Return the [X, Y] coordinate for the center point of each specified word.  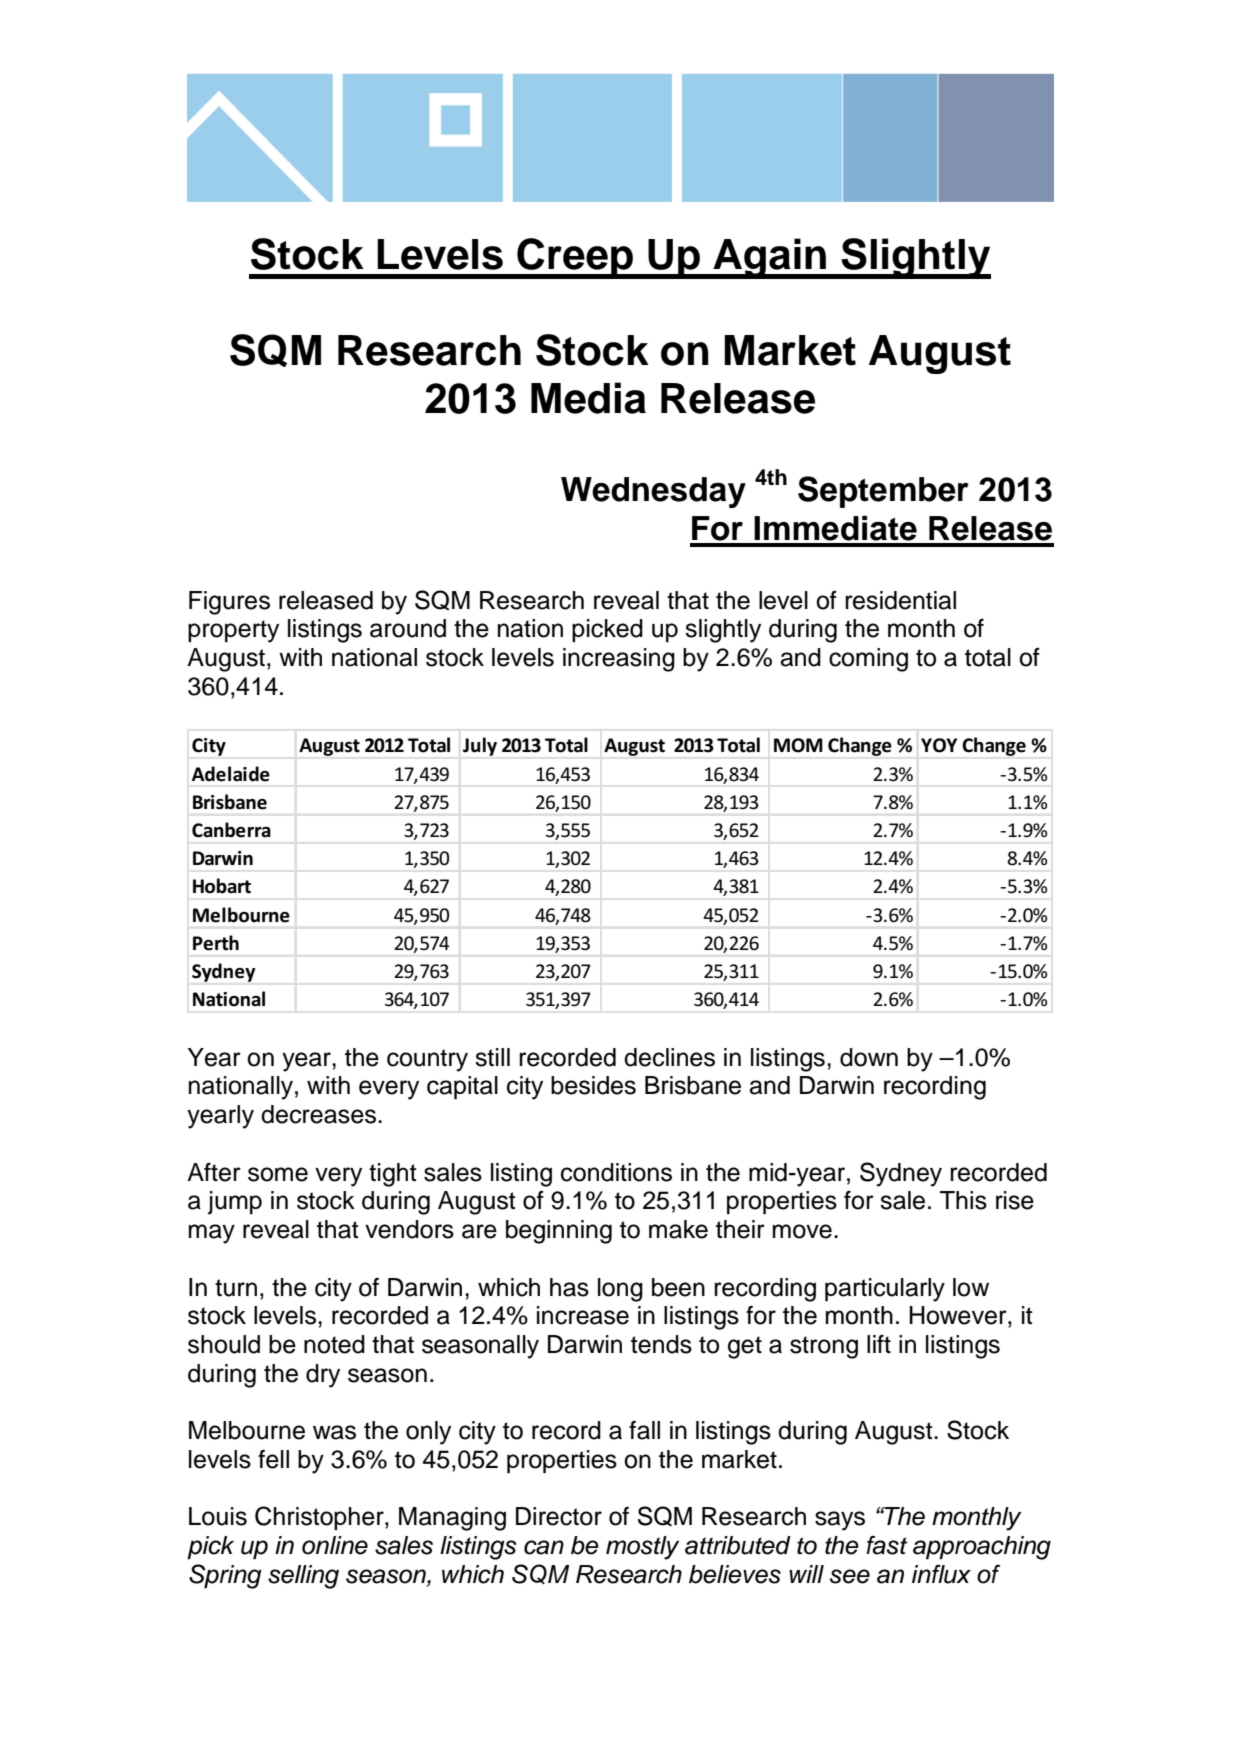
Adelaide [231, 774]
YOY [939, 745]
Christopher [320, 1518]
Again [770, 258]
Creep [575, 258]
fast [886, 1545]
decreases [318, 1114]
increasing [619, 660]
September [883, 492]
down [869, 1057]
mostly [642, 1548]
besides [593, 1085]
